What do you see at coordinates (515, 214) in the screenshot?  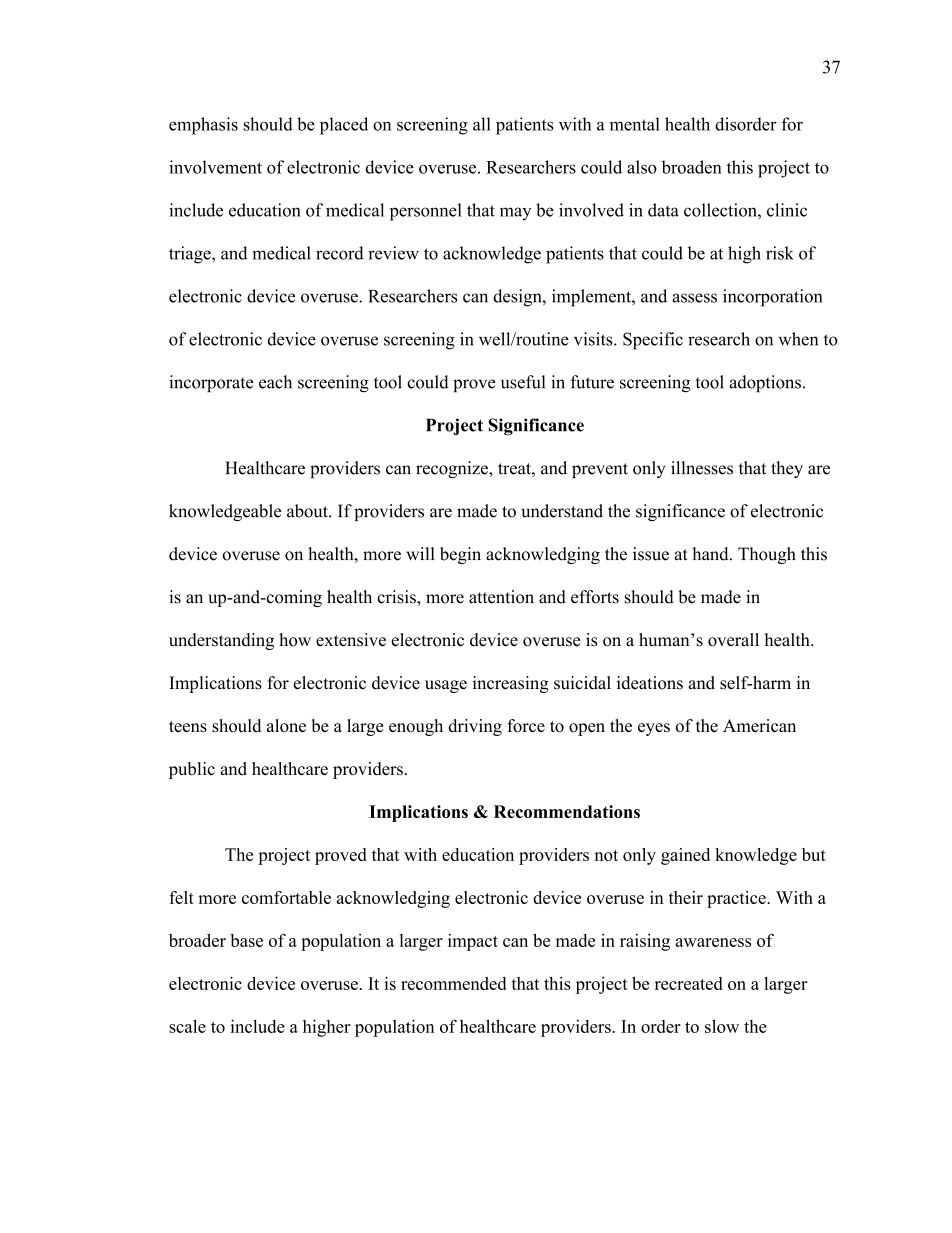 I see `may` at bounding box center [515, 214].
